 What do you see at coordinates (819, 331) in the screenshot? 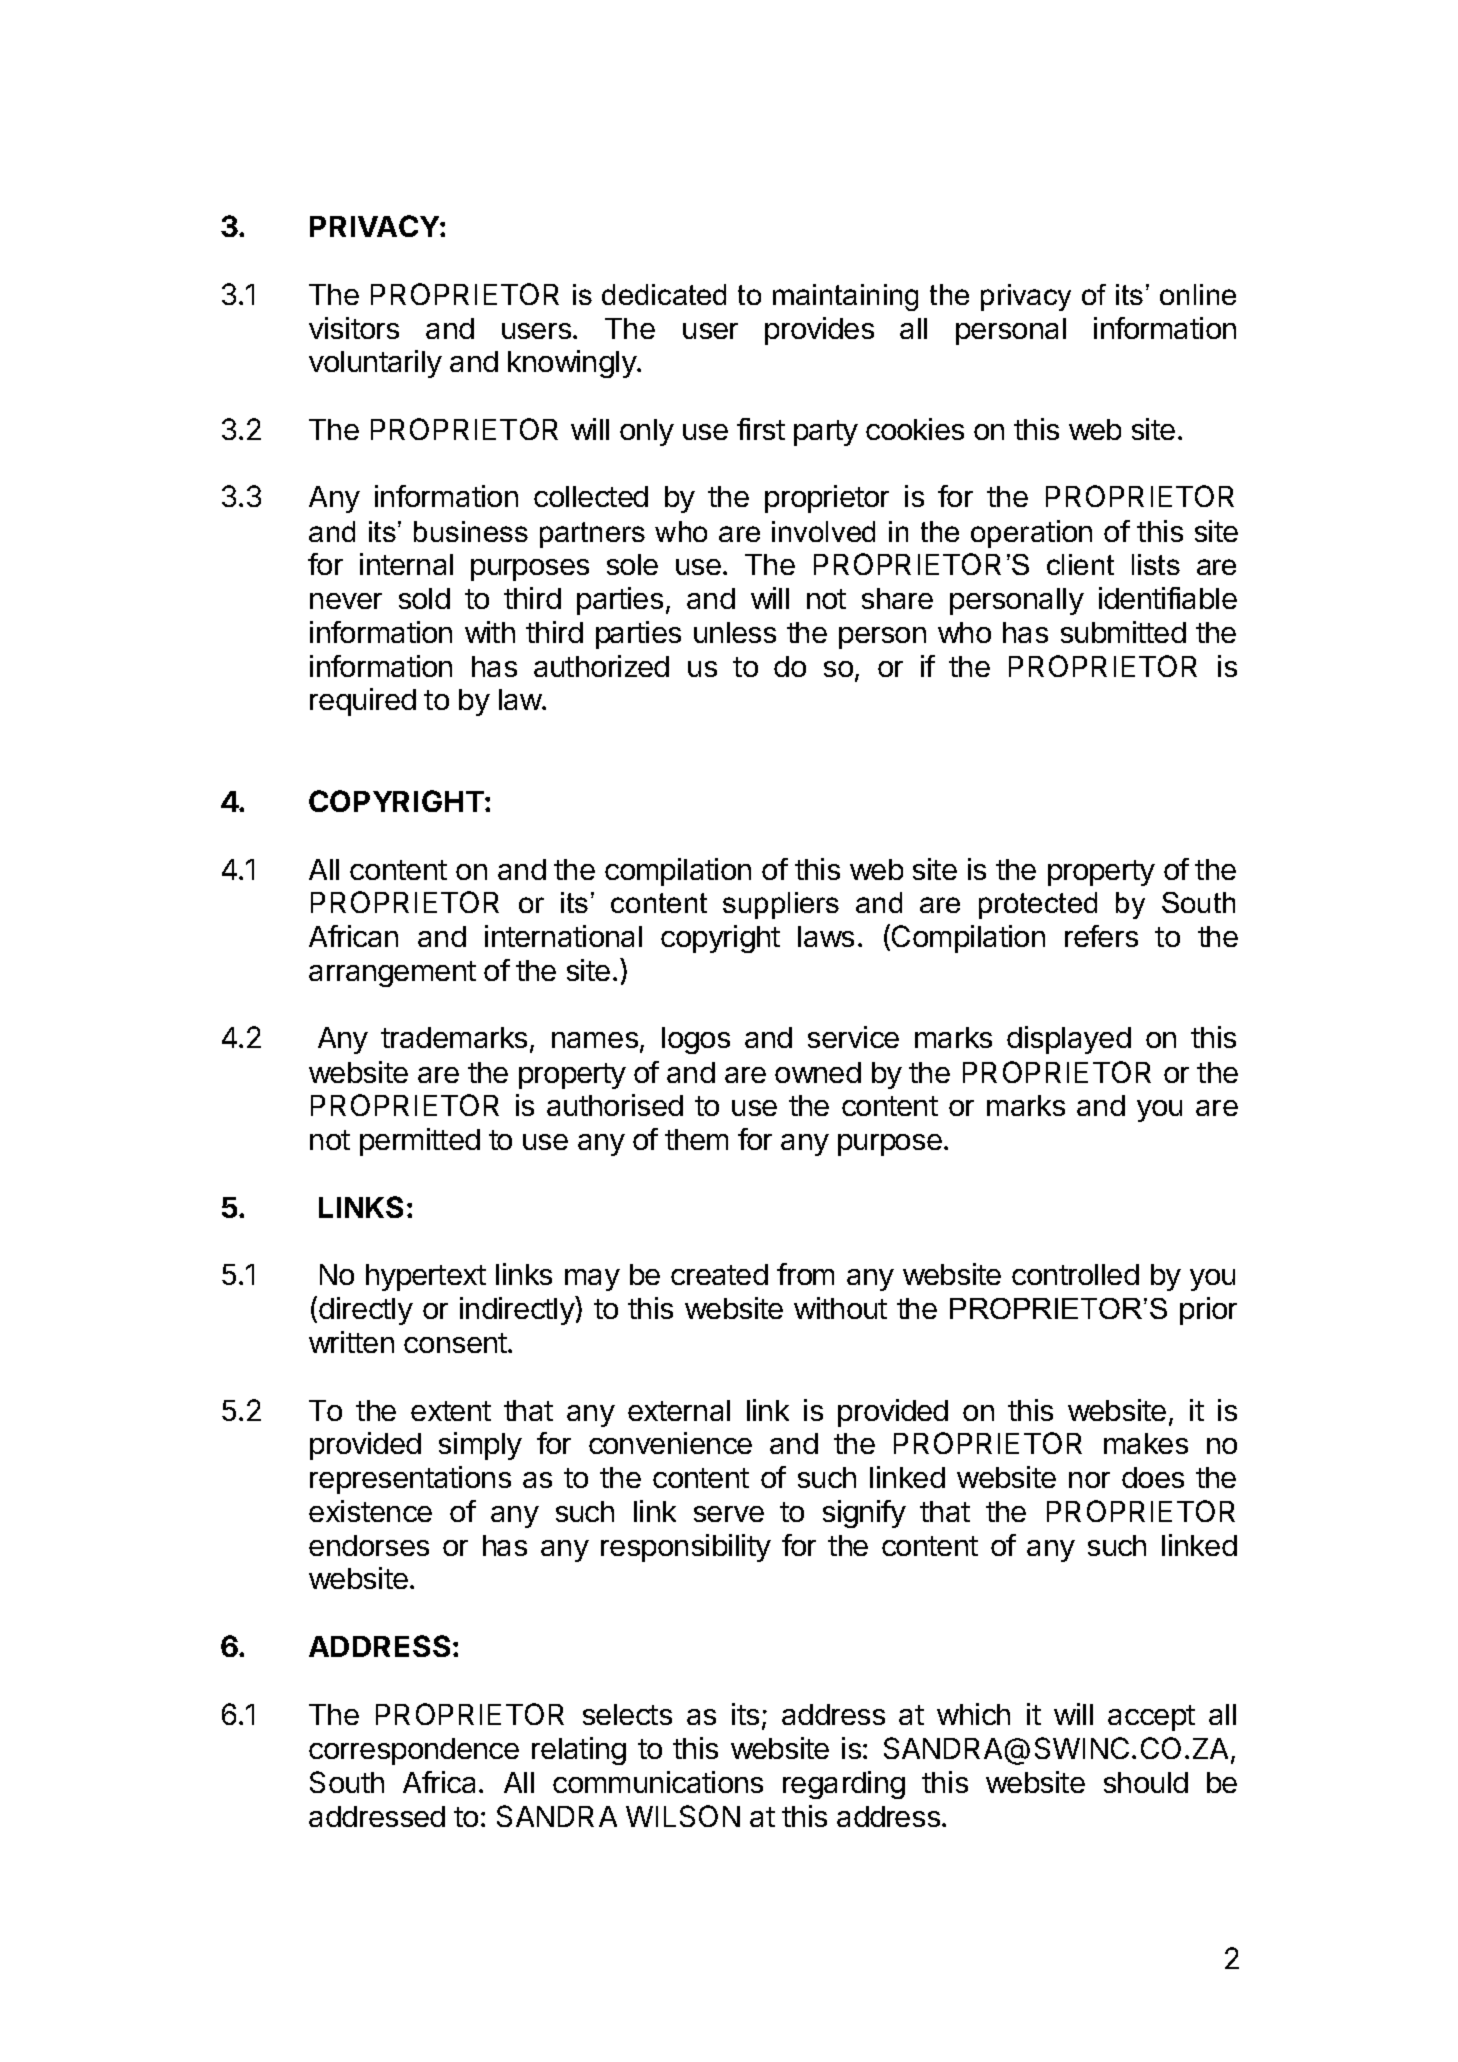
I see `provides` at bounding box center [819, 331].
